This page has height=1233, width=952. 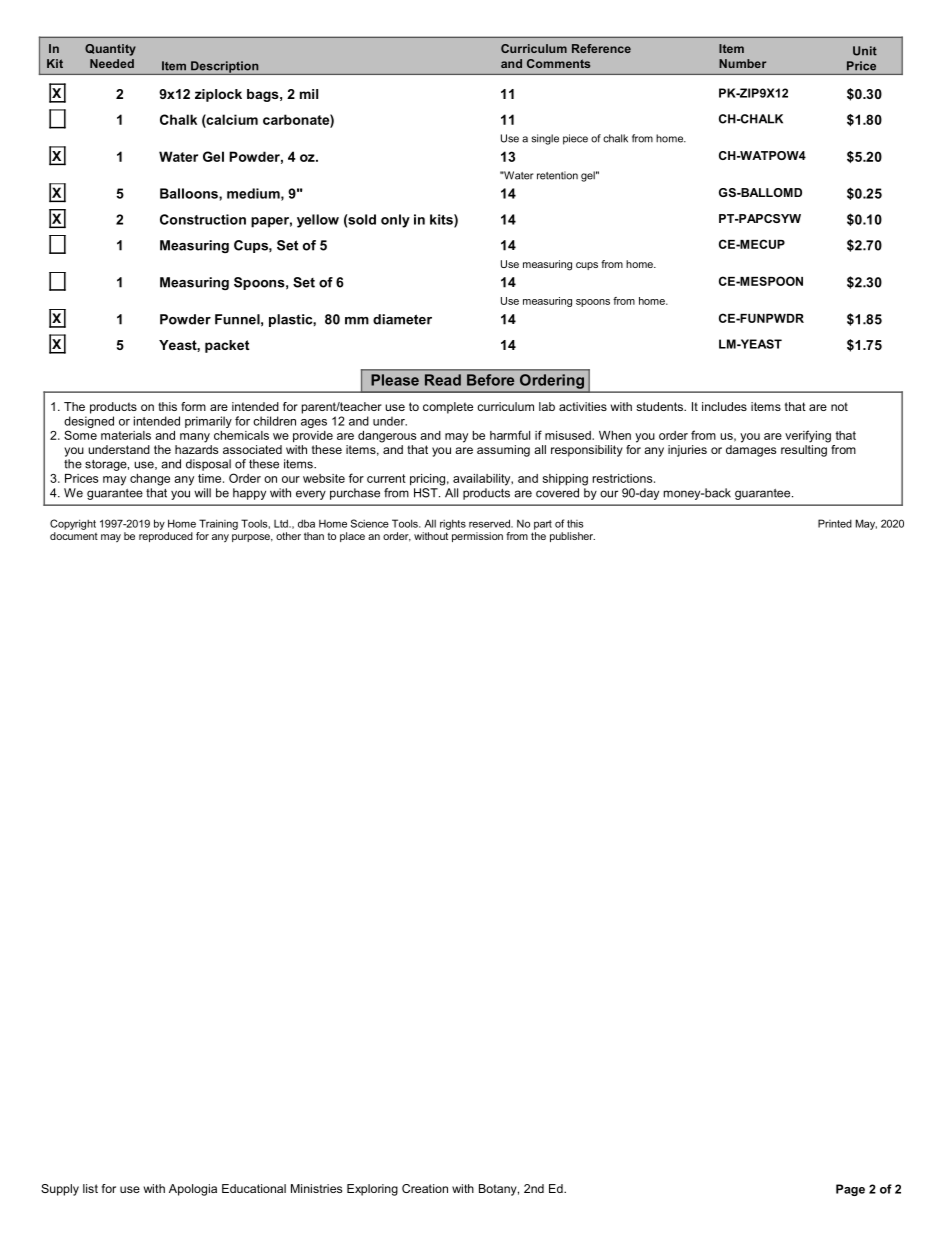 I want to click on Needed, so click(x=112, y=63).
